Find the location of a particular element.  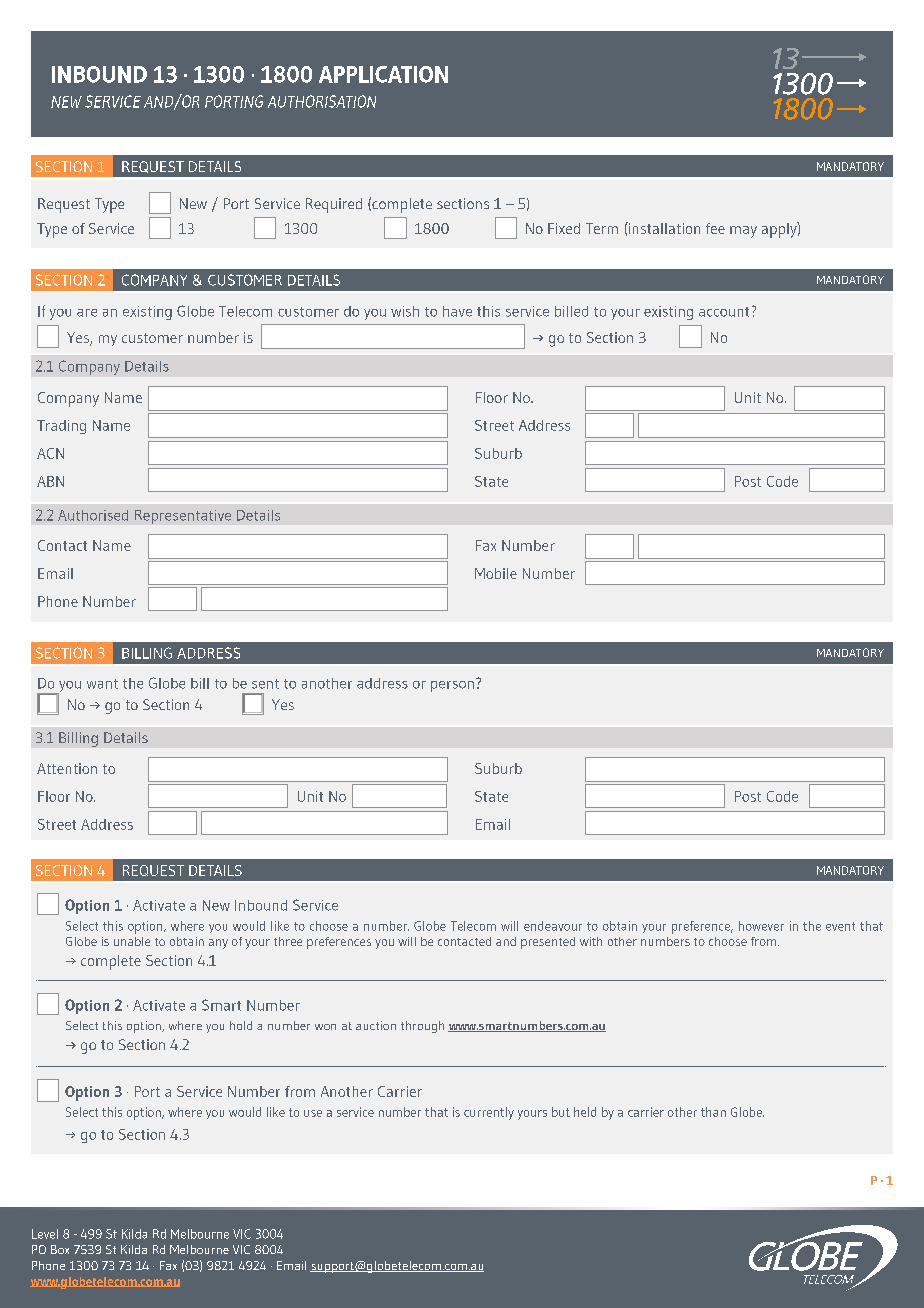

Attention is located at coordinates (67, 768).
